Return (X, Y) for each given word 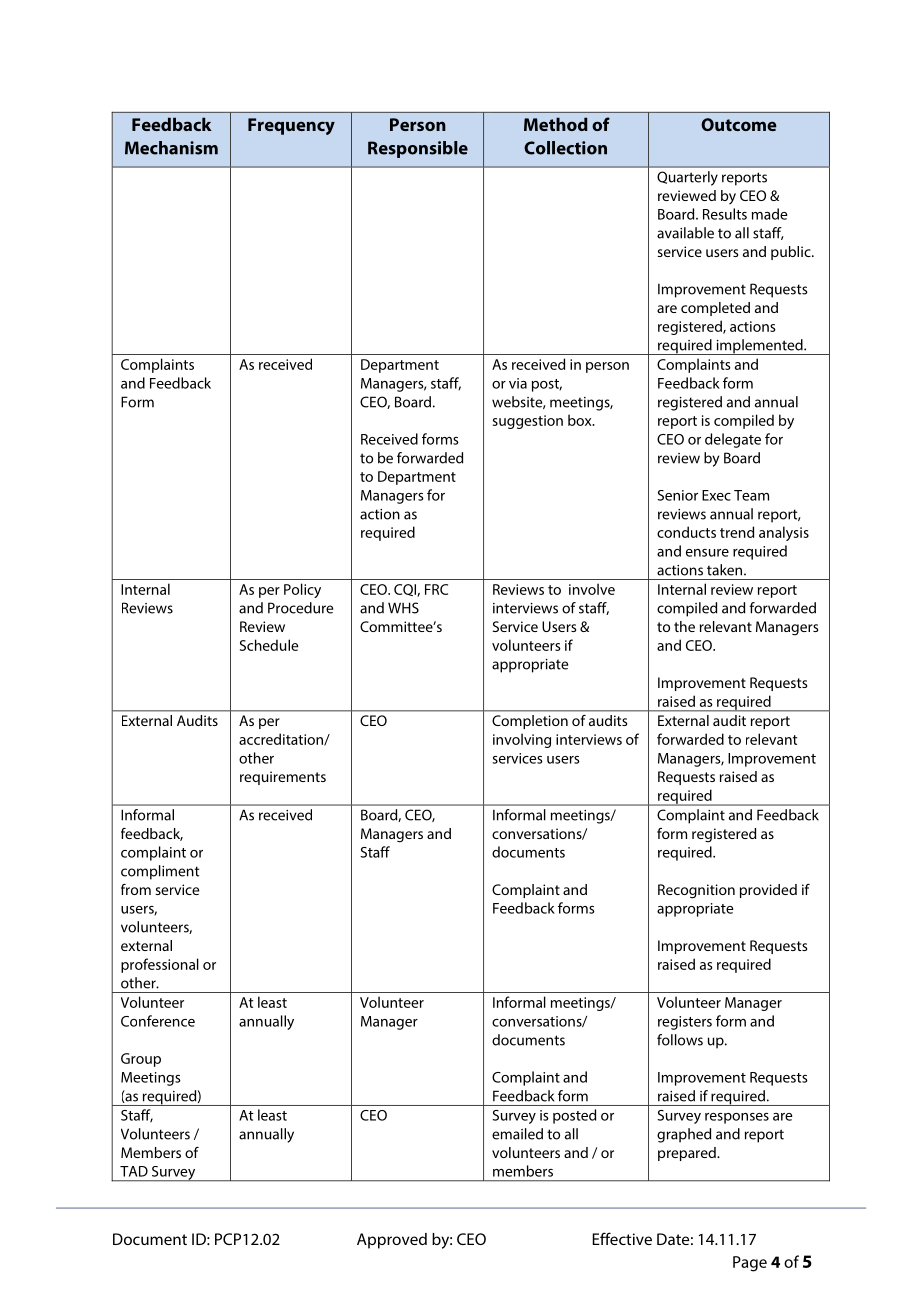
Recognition (696, 891)
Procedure (300, 608)
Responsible (418, 149)
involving (522, 740)
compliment (160, 872)
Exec (716, 495)
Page (750, 1264)
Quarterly (687, 178)
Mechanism (171, 148)
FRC (436, 589)
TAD (134, 1171)
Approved (392, 1241)
